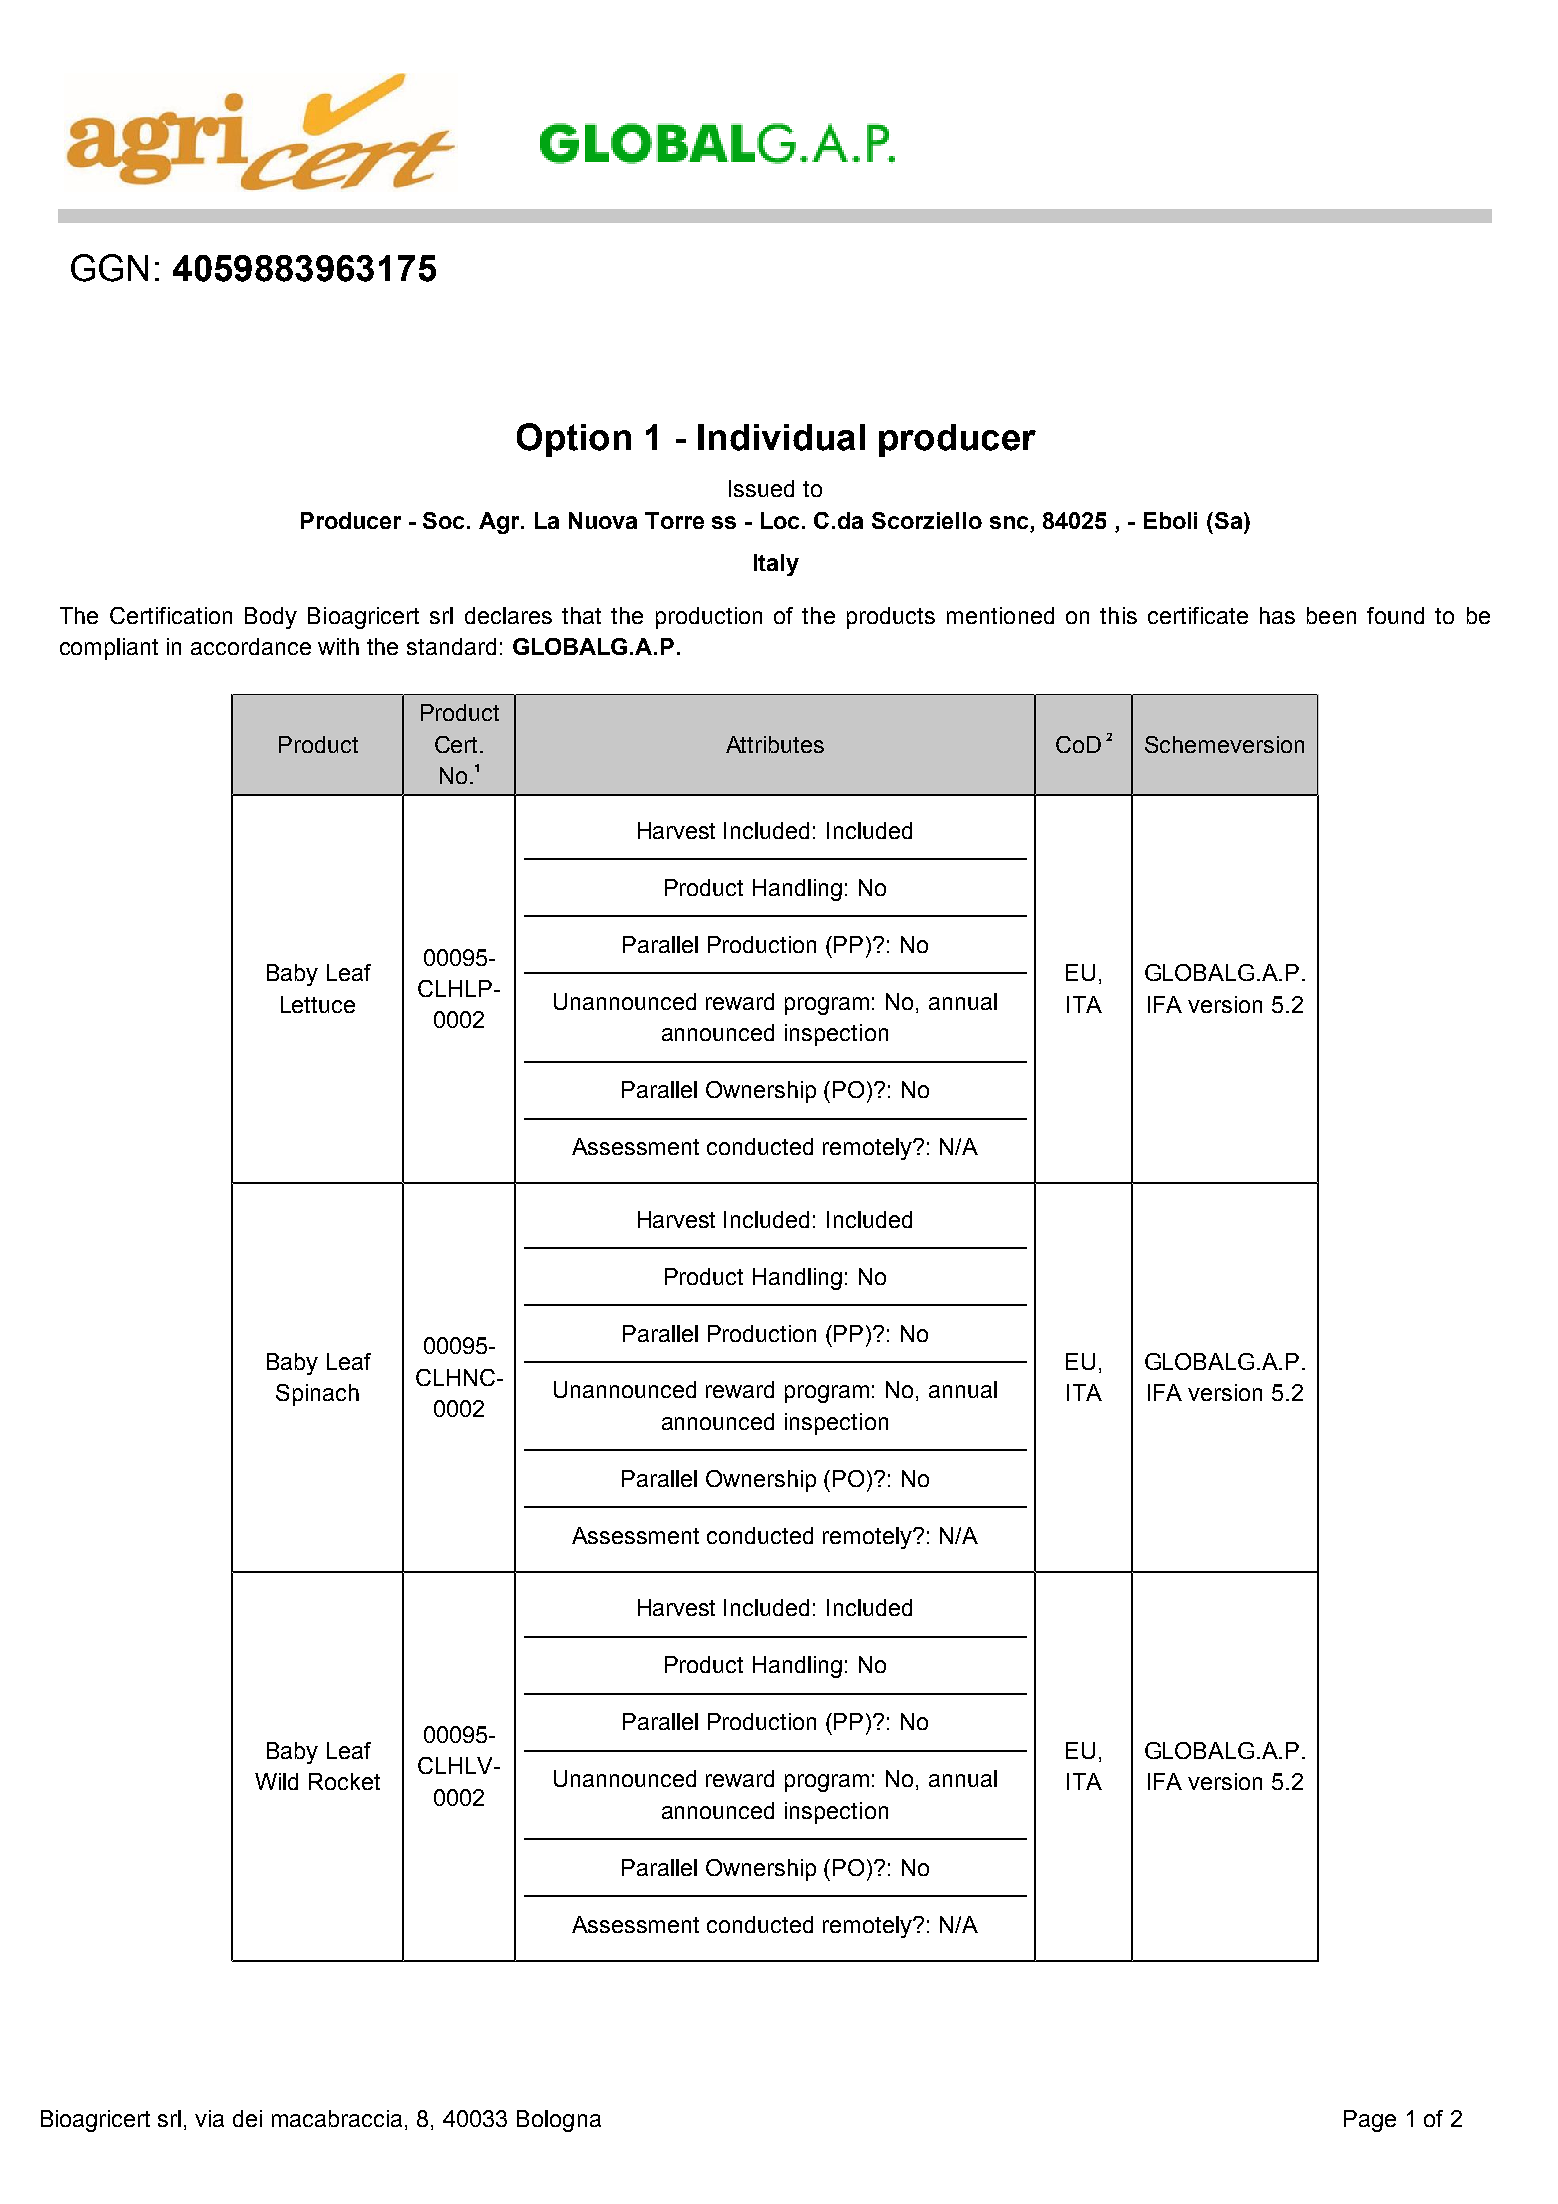 The width and height of the screenshot is (1558, 2204). What do you see at coordinates (1370, 2121) in the screenshot?
I see `Page` at bounding box center [1370, 2121].
